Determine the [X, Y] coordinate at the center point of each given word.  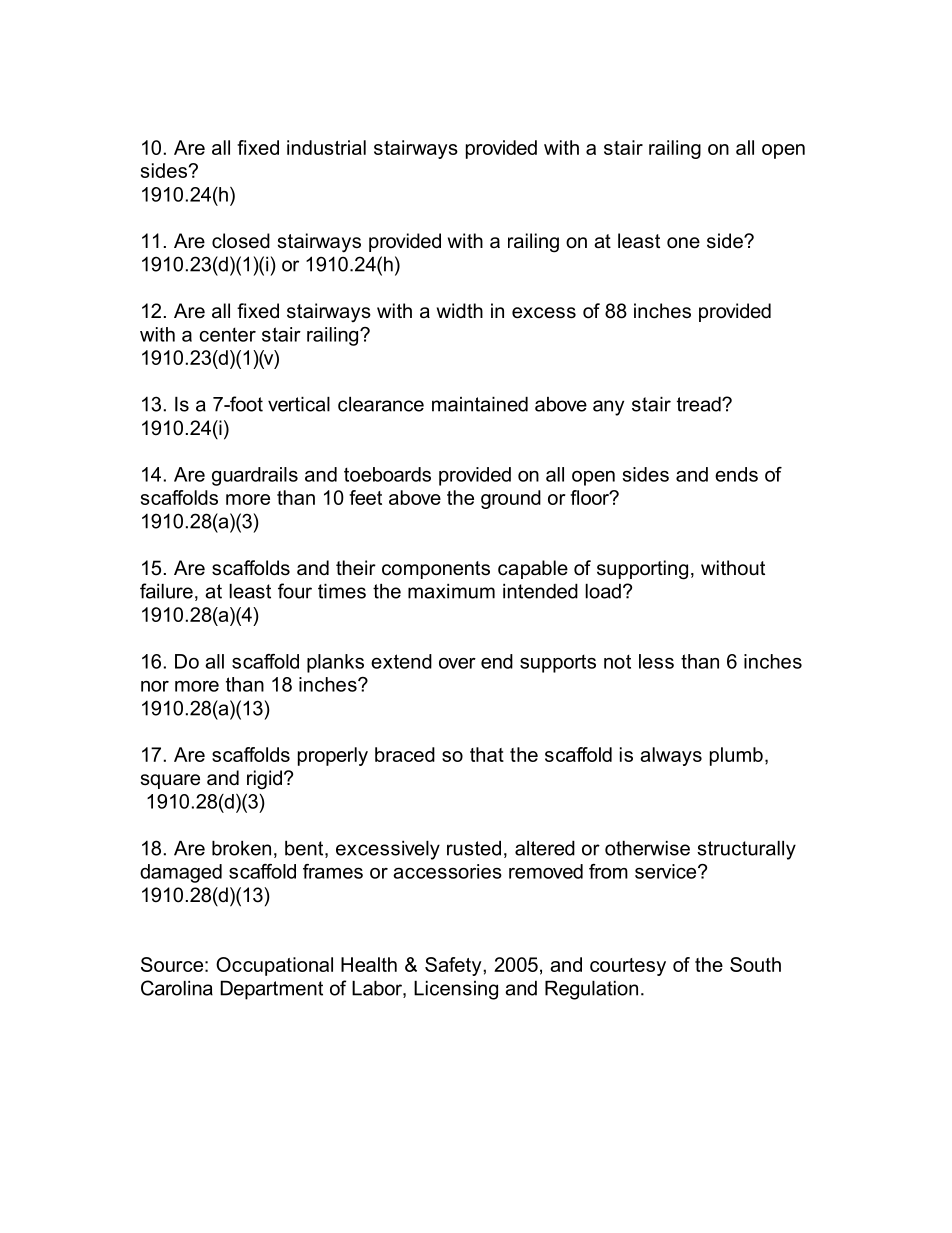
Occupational [274, 966]
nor [155, 686]
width [460, 311]
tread [700, 404]
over [457, 663]
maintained [480, 404]
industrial [326, 147]
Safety [454, 966]
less [656, 661]
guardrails [255, 476]
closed [241, 241]
